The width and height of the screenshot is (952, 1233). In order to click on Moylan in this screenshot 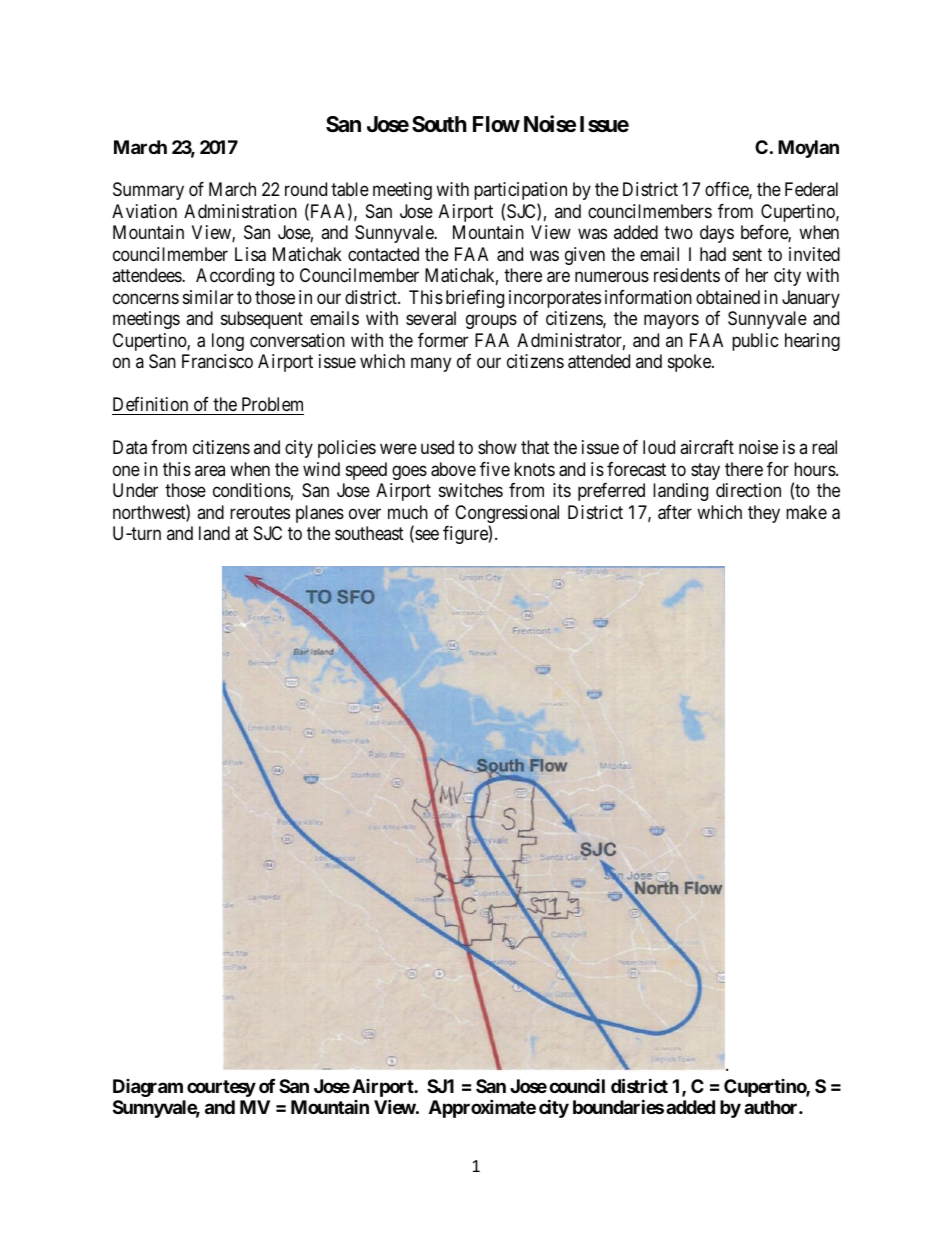, I will do `click(808, 149)`.
